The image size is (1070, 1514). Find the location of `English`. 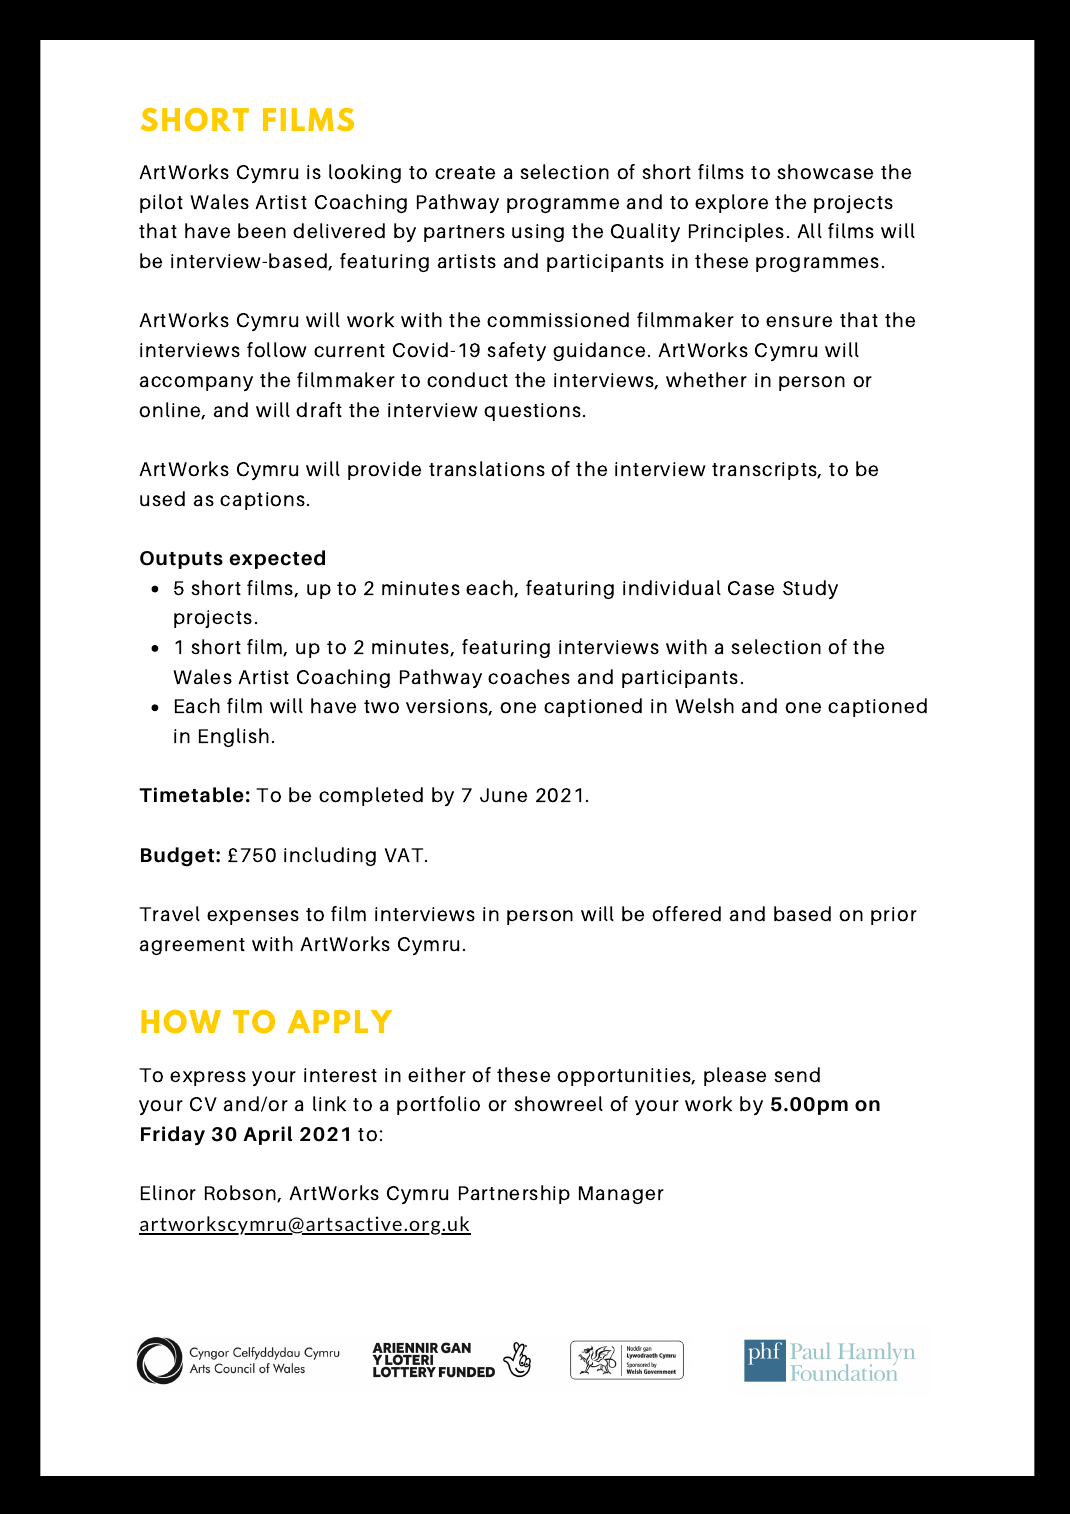

English is located at coordinates (234, 737).
